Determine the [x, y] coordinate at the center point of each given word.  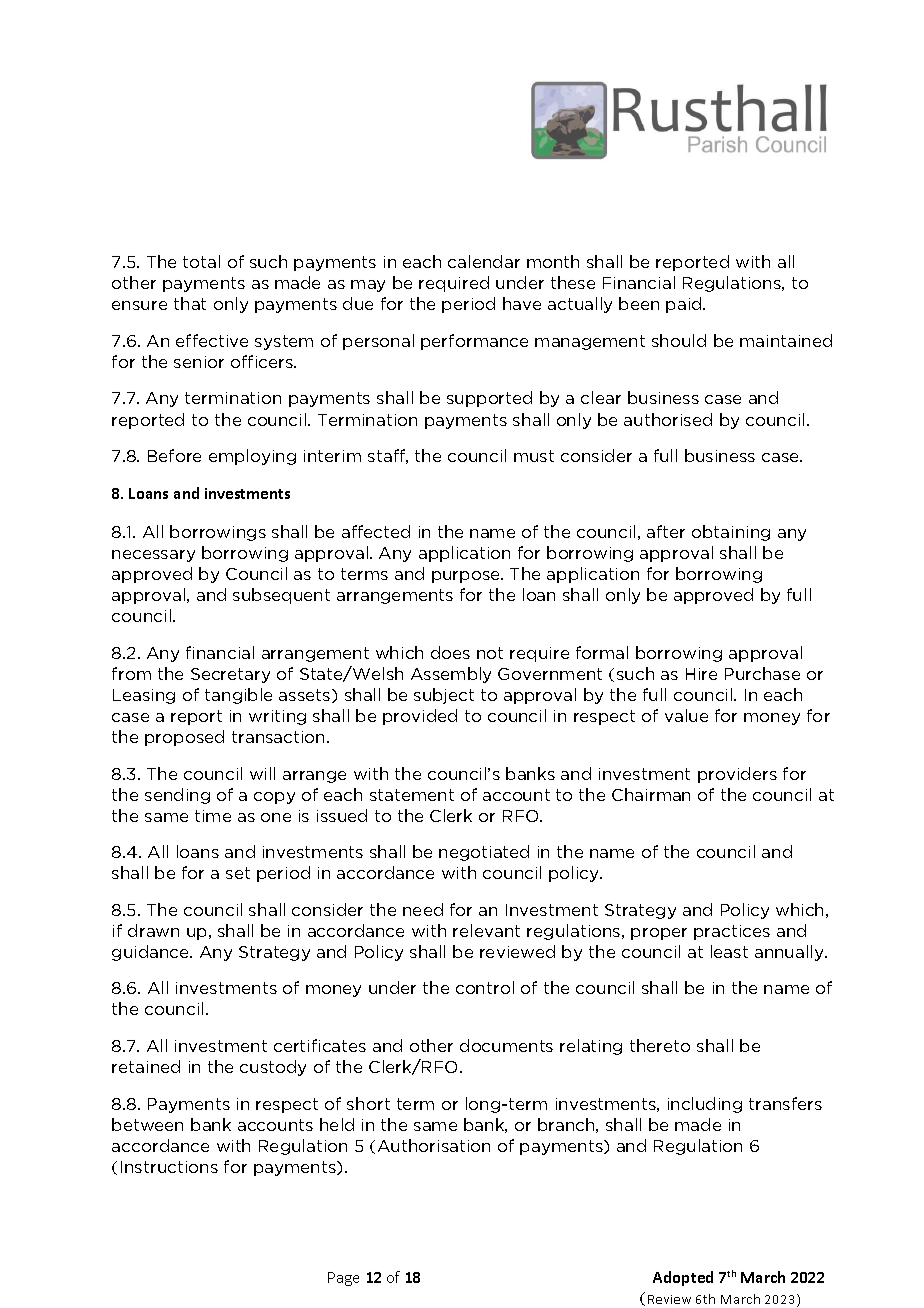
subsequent [281, 596]
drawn [153, 930]
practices [732, 932]
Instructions [169, 1167]
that [190, 303]
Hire [701, 674]
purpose [467, 577]
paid [685, 305]
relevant [486, 930]
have [522, 303]
